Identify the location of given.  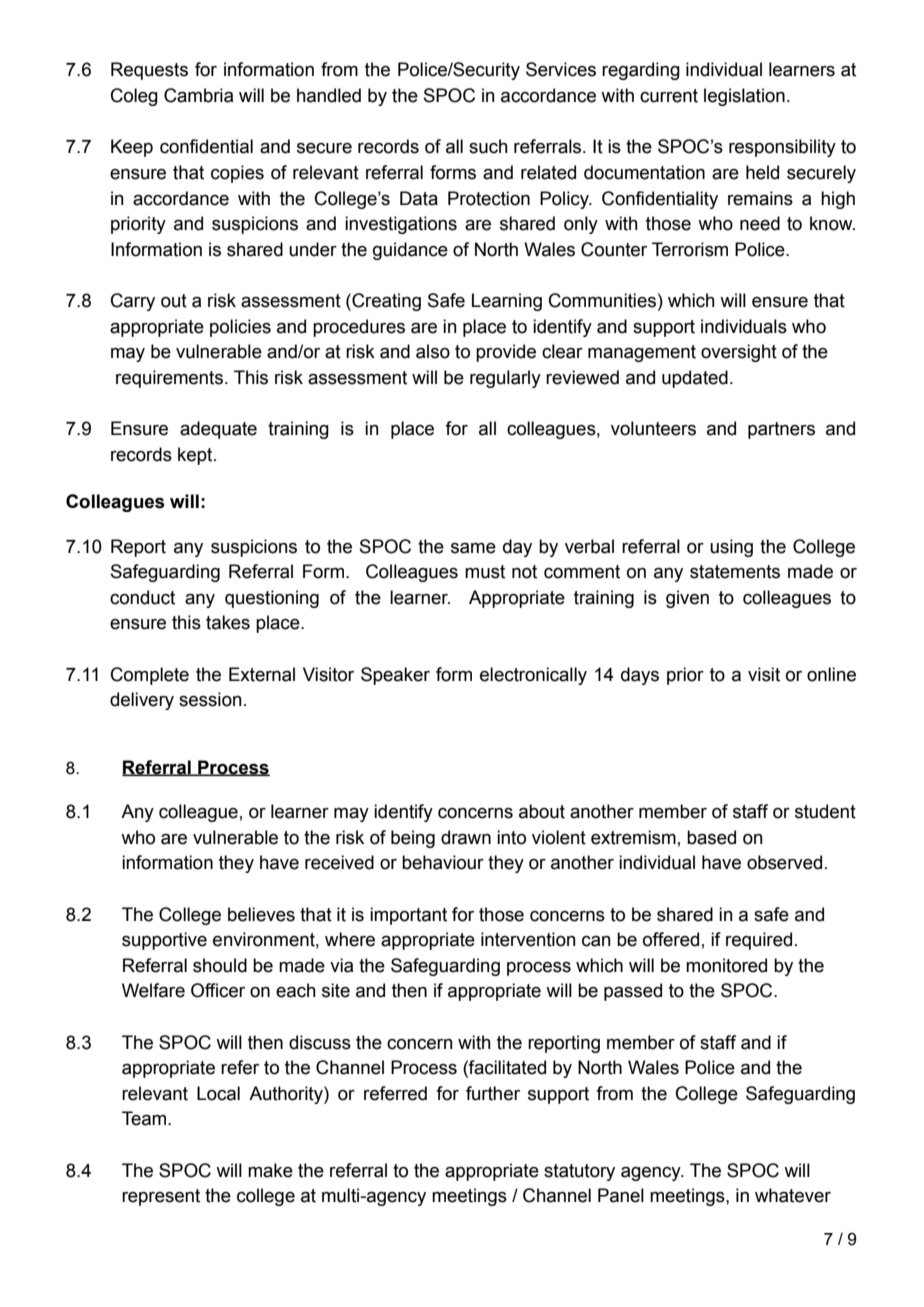
(687, 599).
